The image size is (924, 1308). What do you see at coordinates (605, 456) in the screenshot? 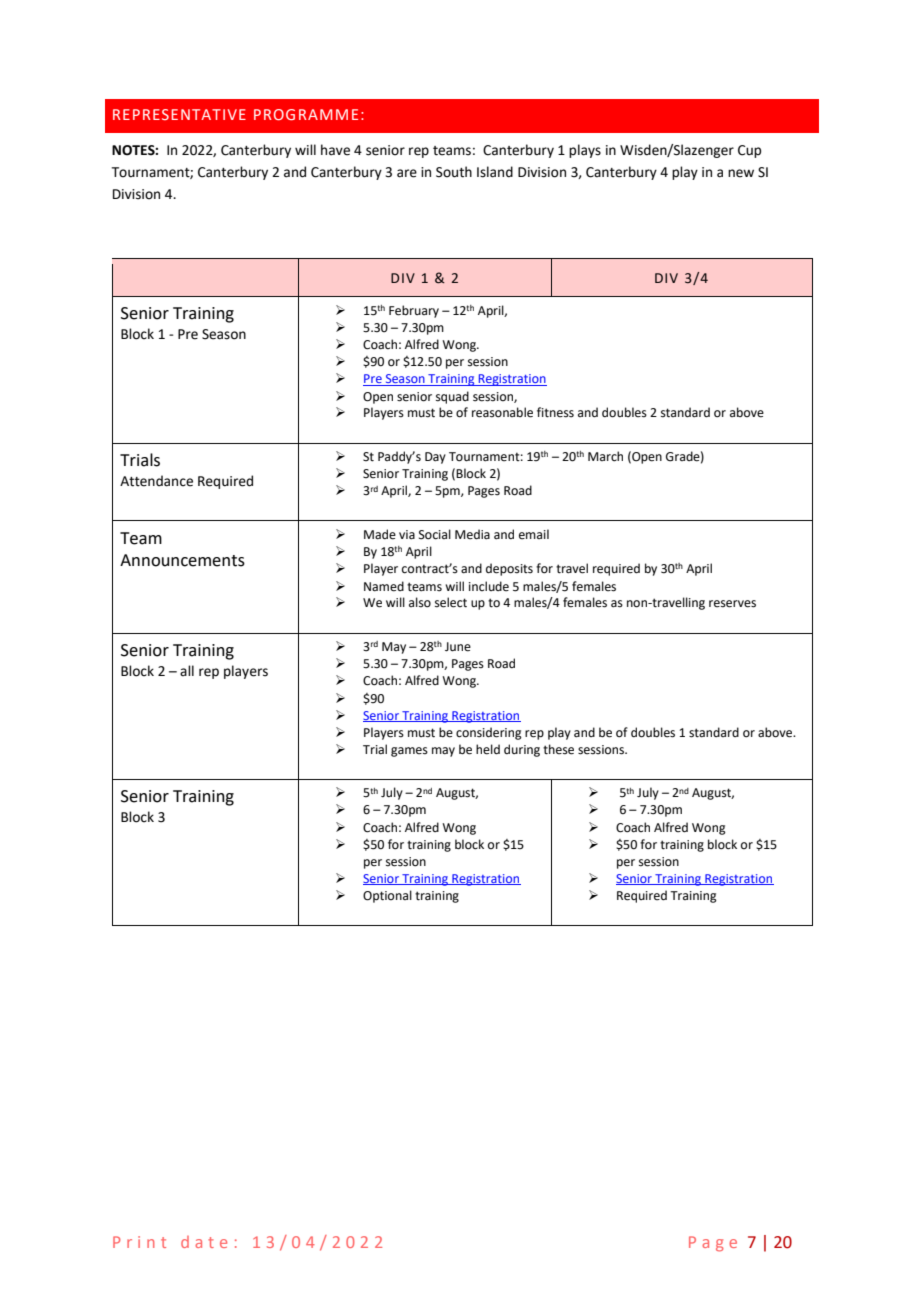
I see `March` at bounding box center [605, 456].
